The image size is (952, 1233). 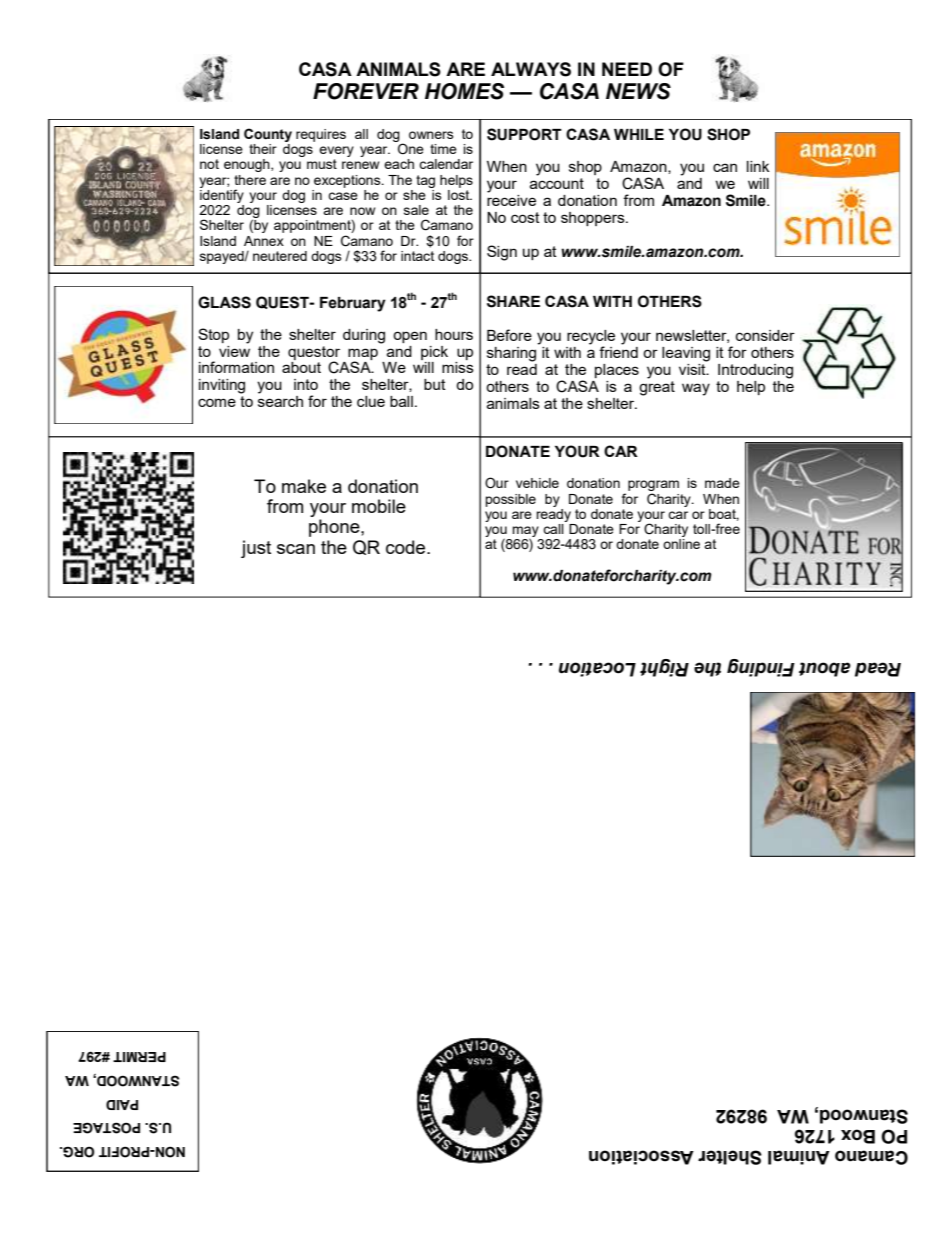 What do you see at coordinates (366, 91) in the screenshot?
I see `FOREVER` at bounding box center [366, 91].
